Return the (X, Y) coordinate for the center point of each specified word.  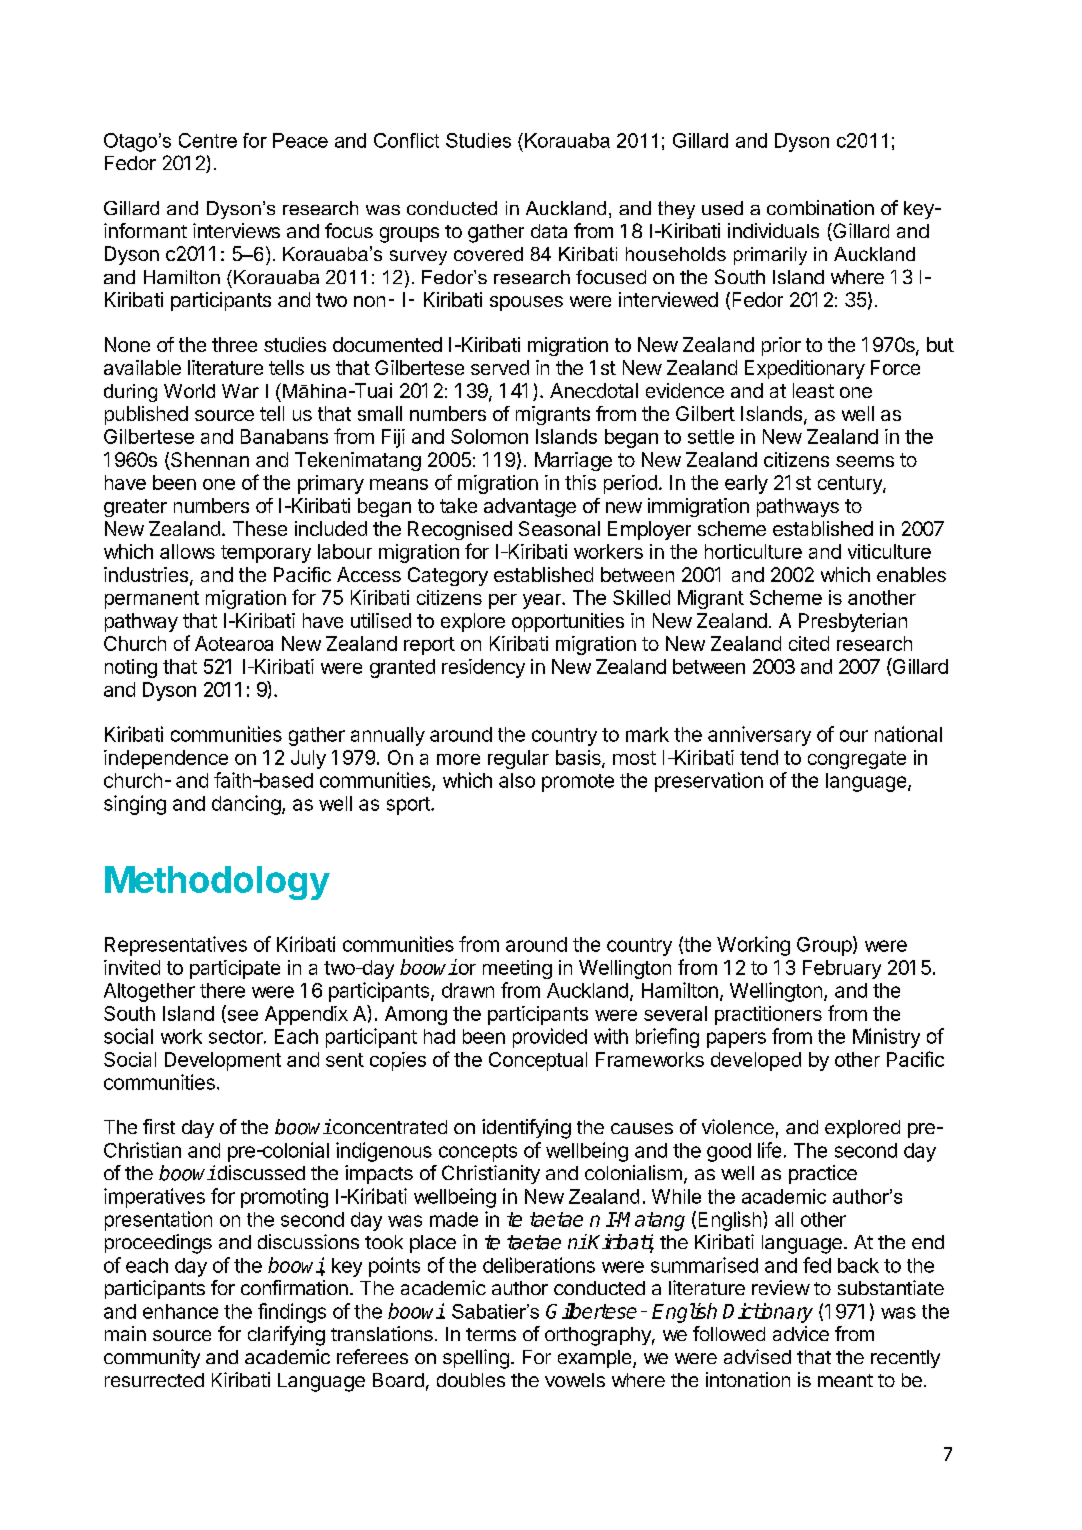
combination (820, 207)
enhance (180, 1311)
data (549, 231)
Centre (208, 140)
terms (491, 1334)
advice (801, 1333)
